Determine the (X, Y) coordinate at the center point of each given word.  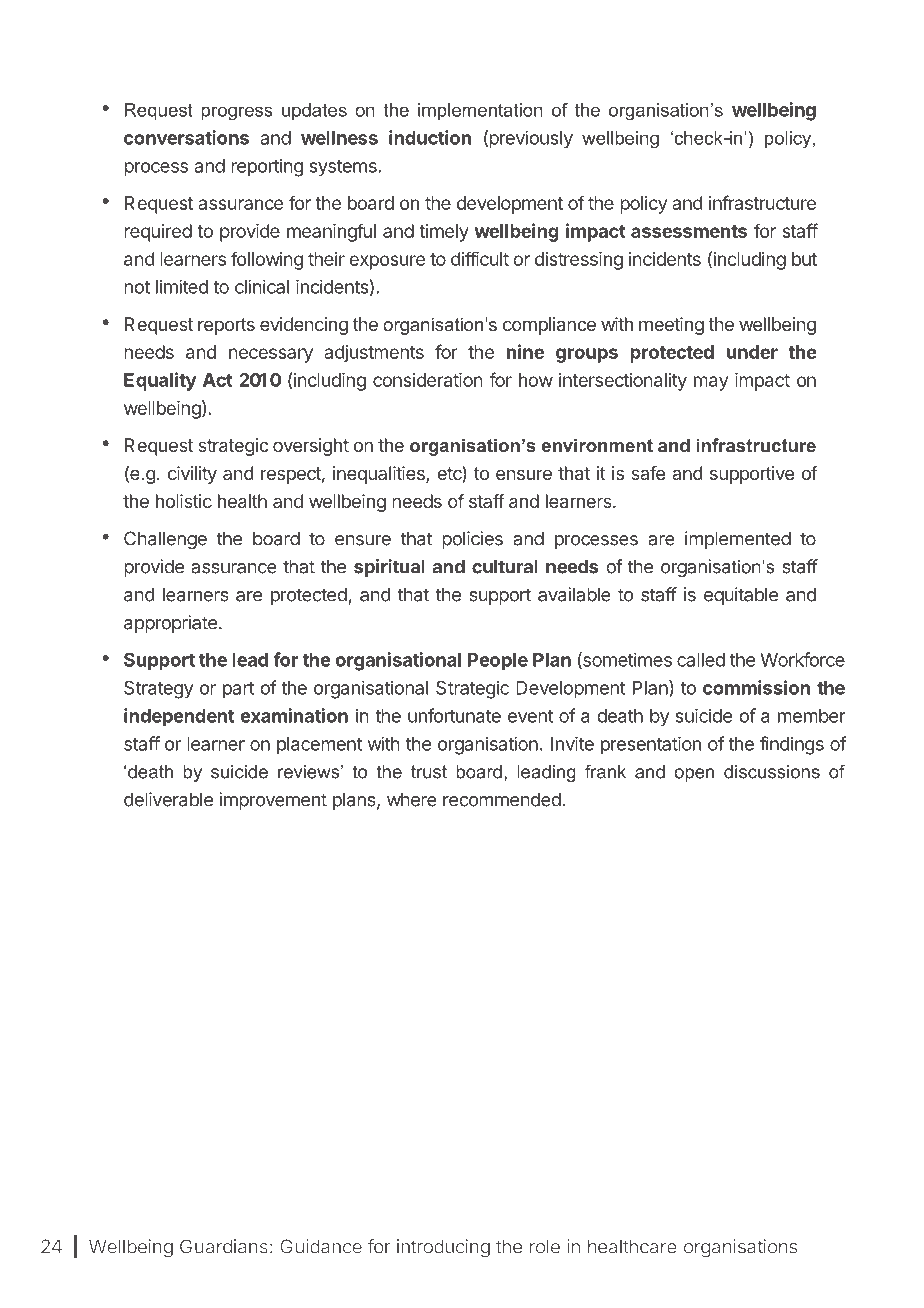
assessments (689, 231)
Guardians (224, 1246)
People (498, 662)
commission (756, 687)
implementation (480, 111)
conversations (186, 137)
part (238, 690)
